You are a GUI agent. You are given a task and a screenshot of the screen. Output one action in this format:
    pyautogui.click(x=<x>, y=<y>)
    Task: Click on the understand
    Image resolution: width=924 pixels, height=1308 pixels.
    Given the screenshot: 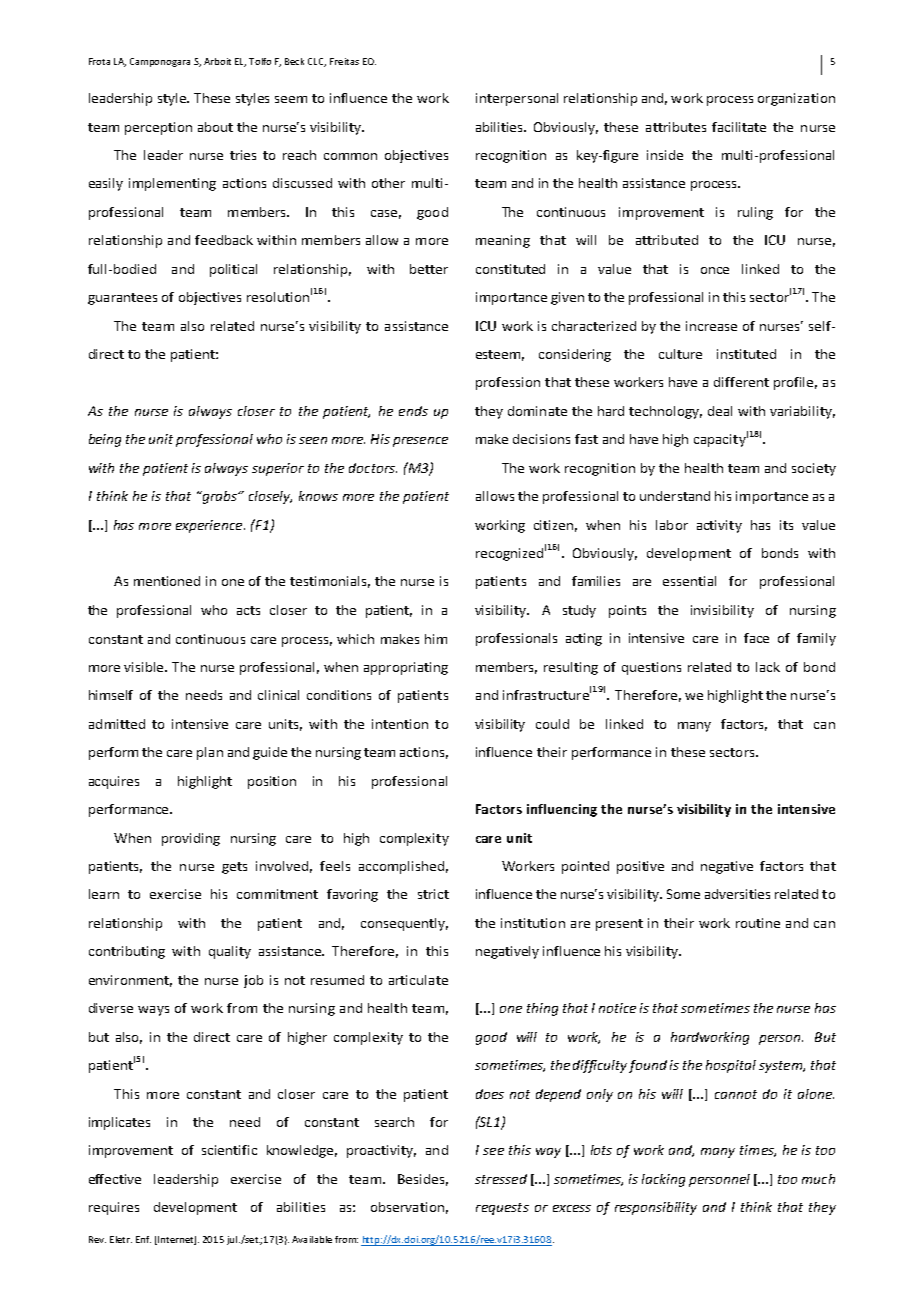 What is the action you would take?
    pyautogui.click(x=675, y=496)
